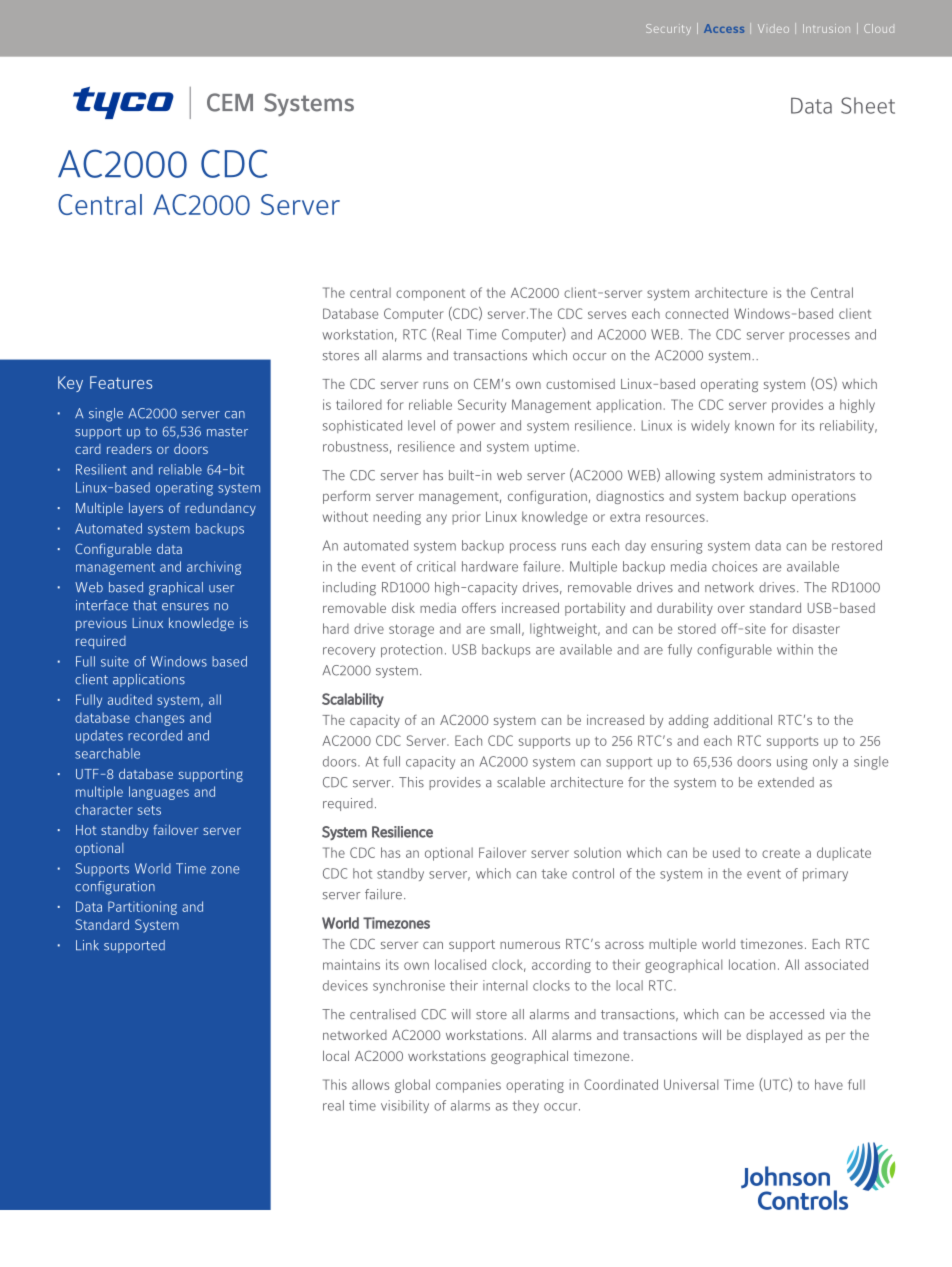 The image size is (952, 1267). I want to click on Partitioning, so click(142, 908).
